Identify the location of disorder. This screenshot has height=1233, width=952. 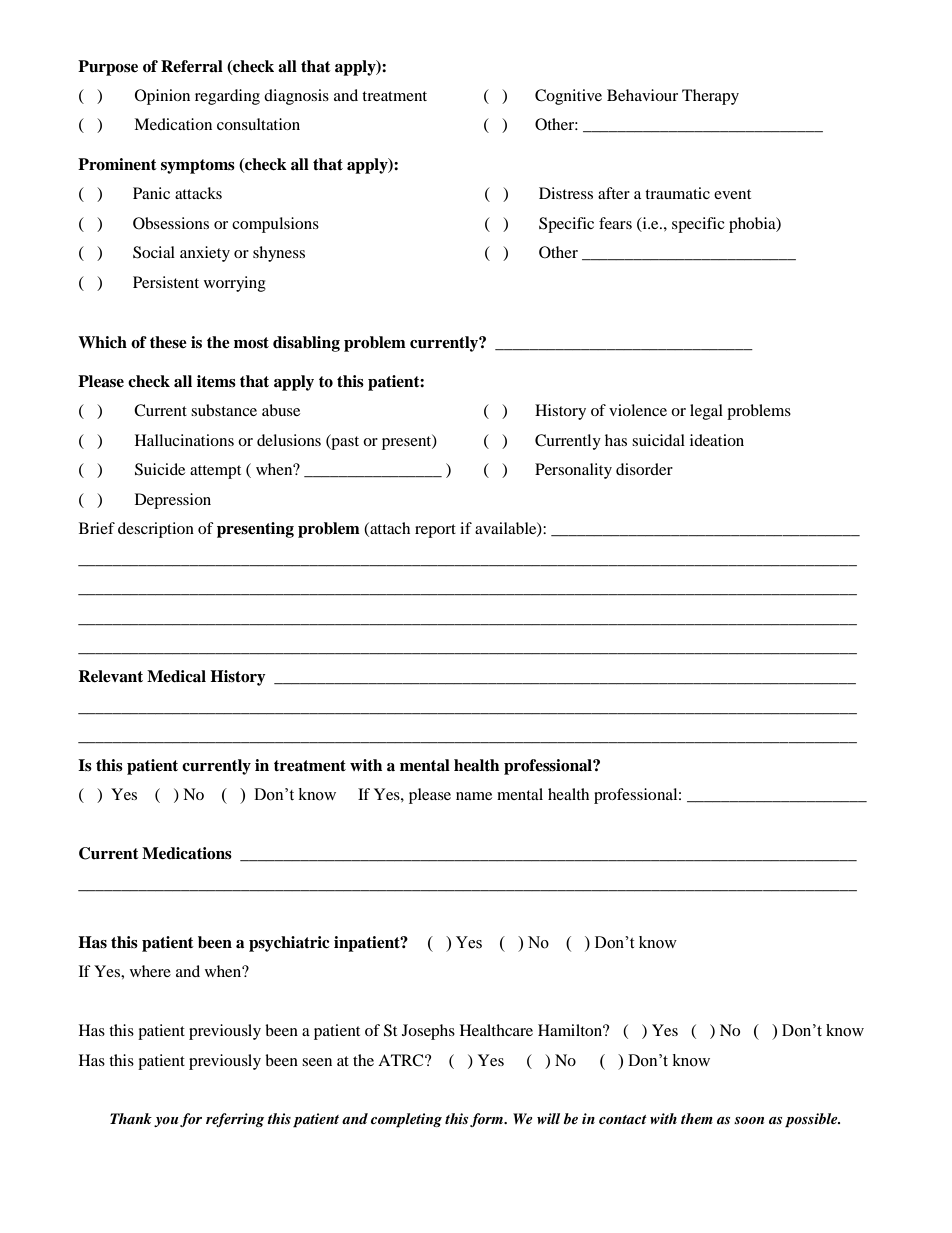
(644, 469).
